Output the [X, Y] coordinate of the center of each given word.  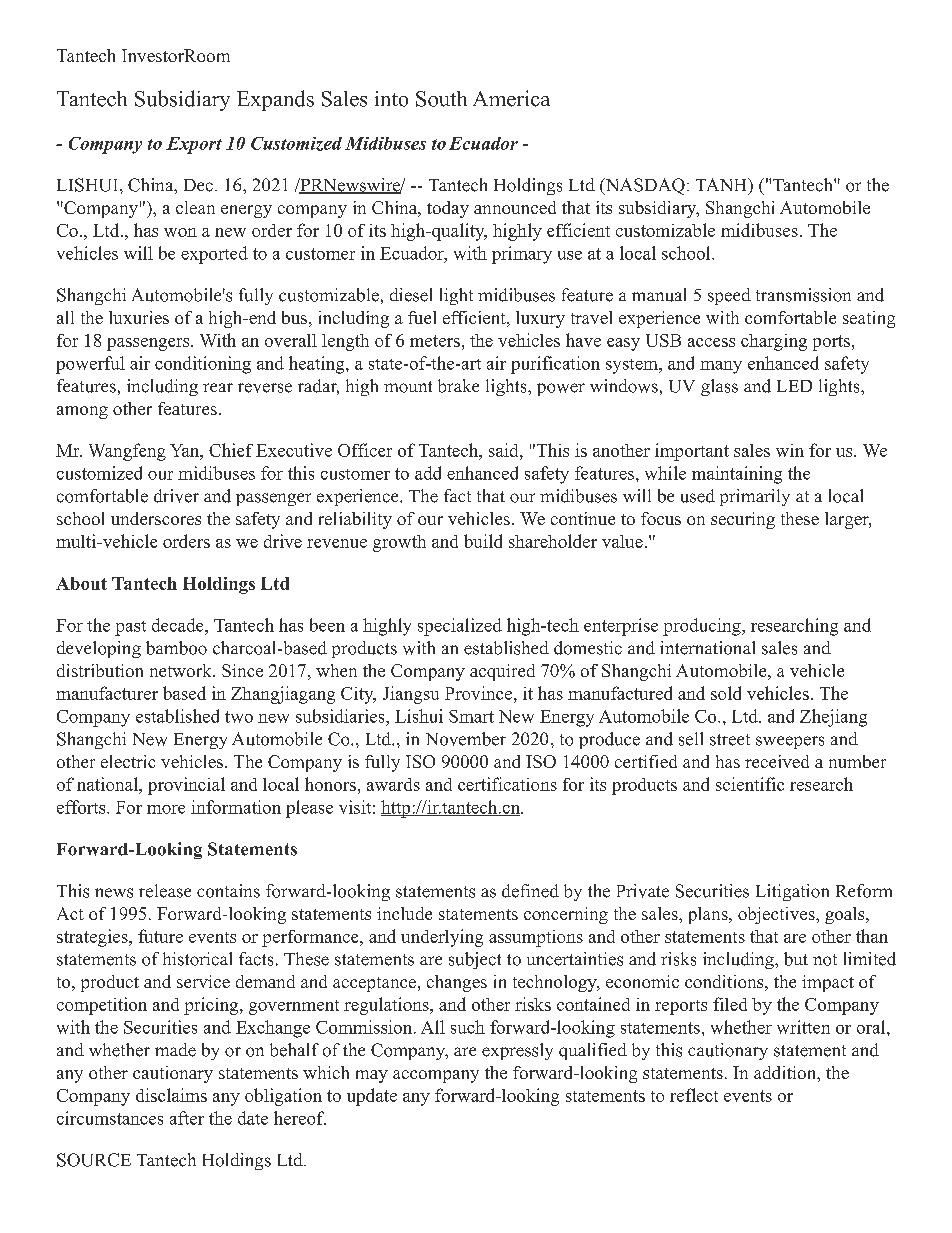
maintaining [737, 475]
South [441, 99]
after [187, 1118]
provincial [186, 786]
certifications [507, 784]
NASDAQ [644, 186]
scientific [750, 784]
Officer [365, 450]
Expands [275, 100]
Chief [231, 450]
